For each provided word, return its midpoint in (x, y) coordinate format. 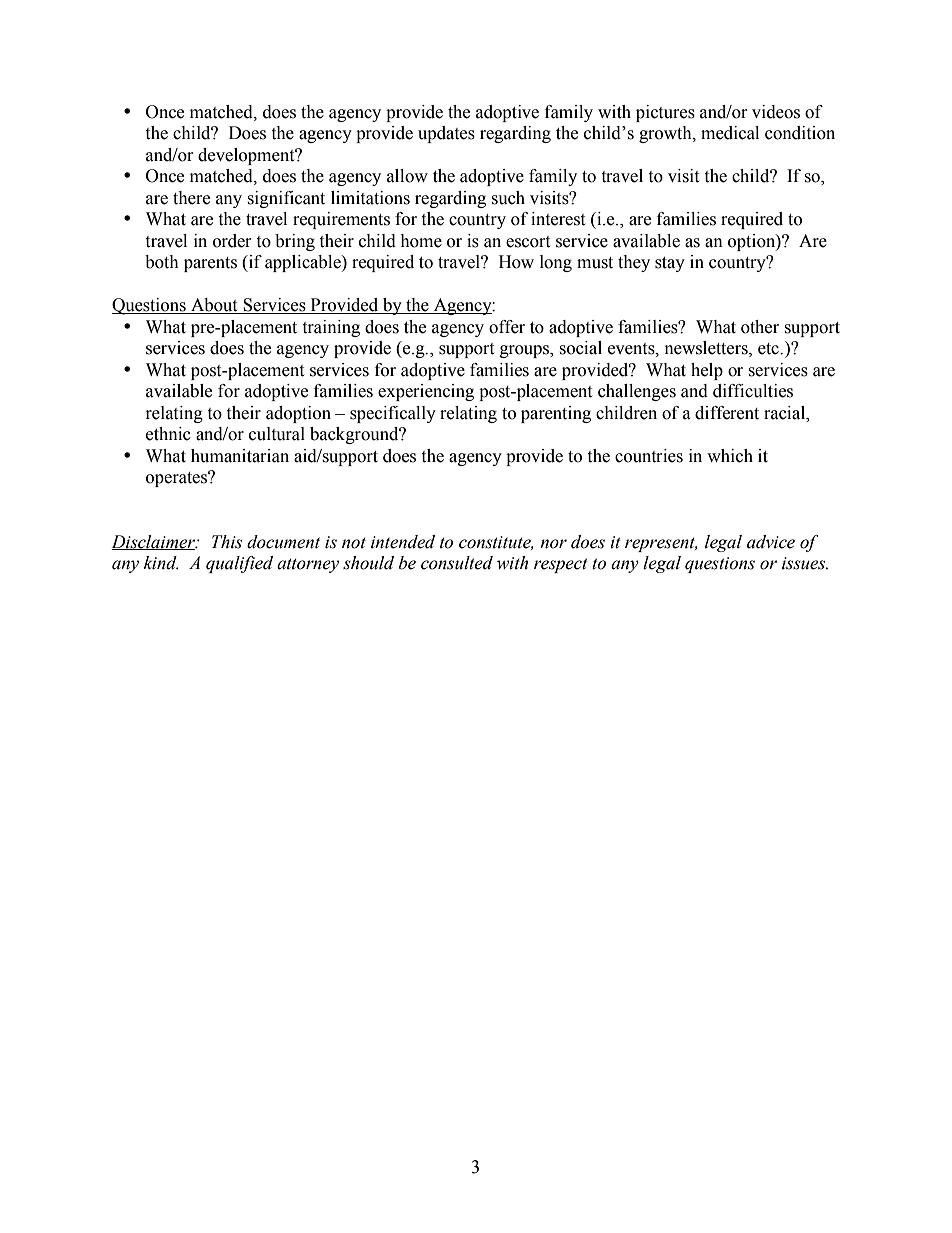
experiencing (426, 392)
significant (286, 199)
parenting (556, 414)
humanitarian (240, 456)
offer (507, 327)
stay (670, 264)
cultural (277, 434)
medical (730, 133)
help (707, 371)
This (227, 542)
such (508, 198)
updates (446, 134)
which (730, 456)
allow (407, 176)
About (214, 306)
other (760, 327)
